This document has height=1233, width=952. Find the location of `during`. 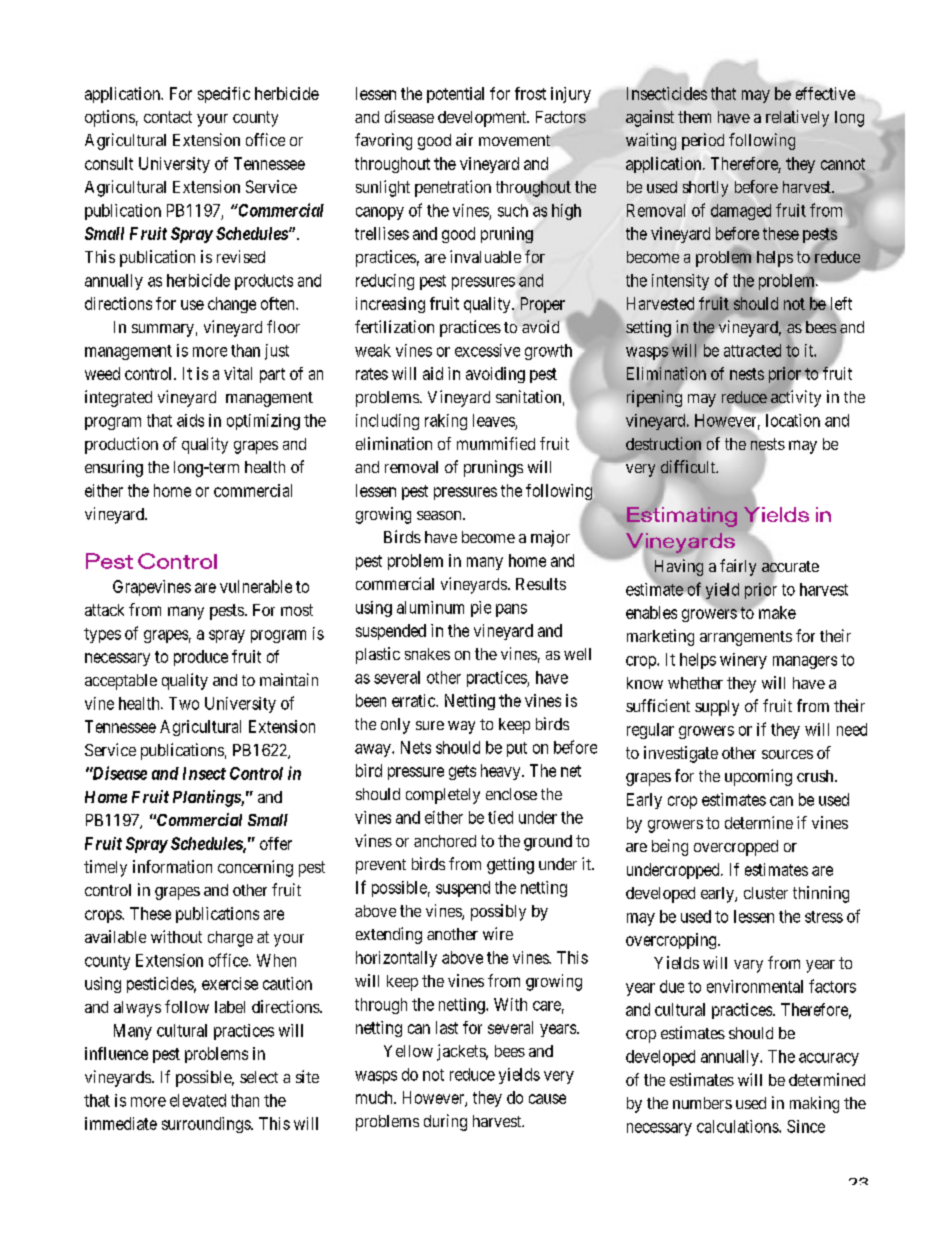

during is located at coordinates (445, 1122).
